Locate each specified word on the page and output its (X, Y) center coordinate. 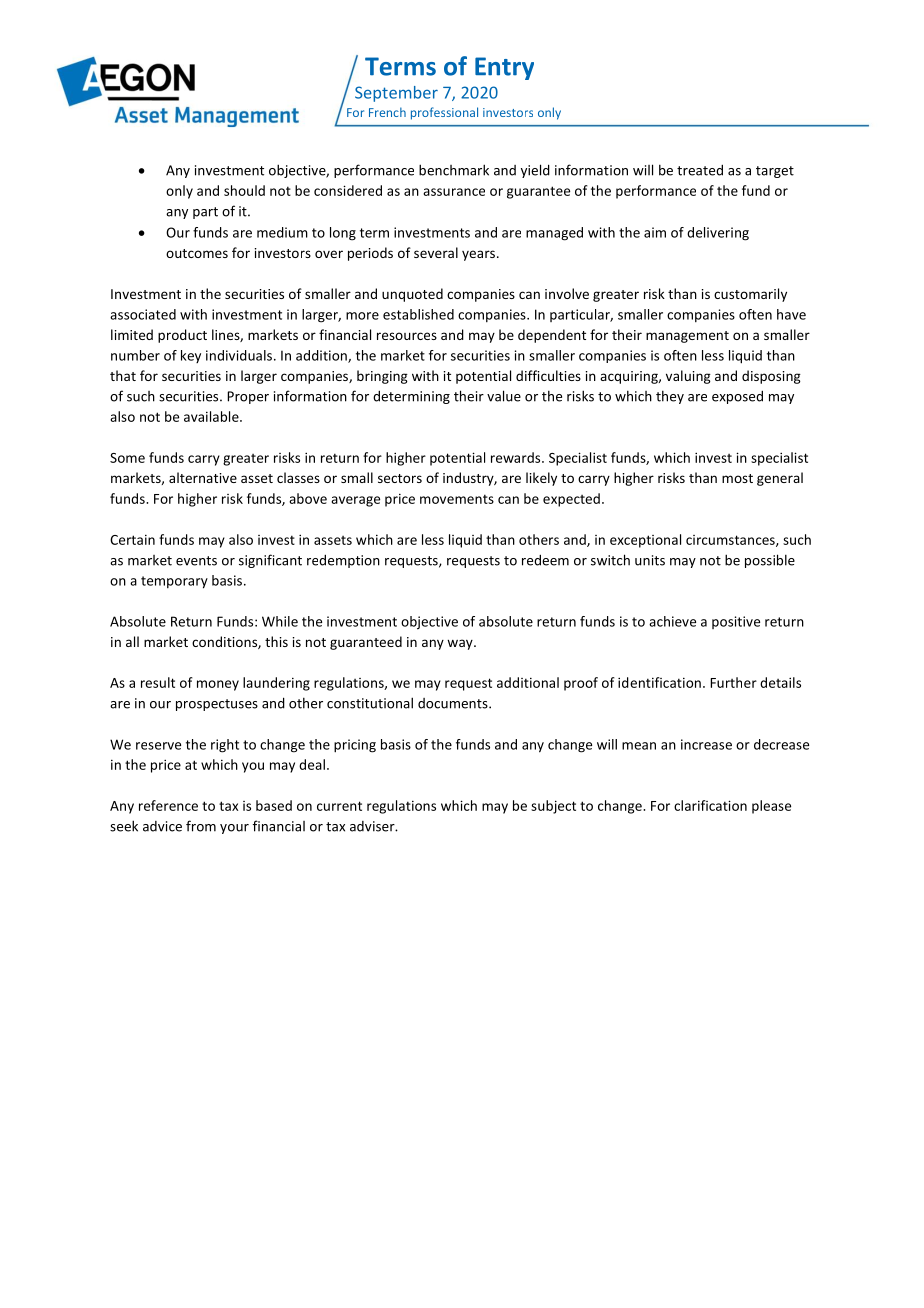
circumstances (731, 541)
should (244, 190)
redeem (545, 560)
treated (700, 170)
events (196, 561)
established (418, 314)
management (687, 337)
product (182, 336)
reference (168, 805)
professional (444, 113)
